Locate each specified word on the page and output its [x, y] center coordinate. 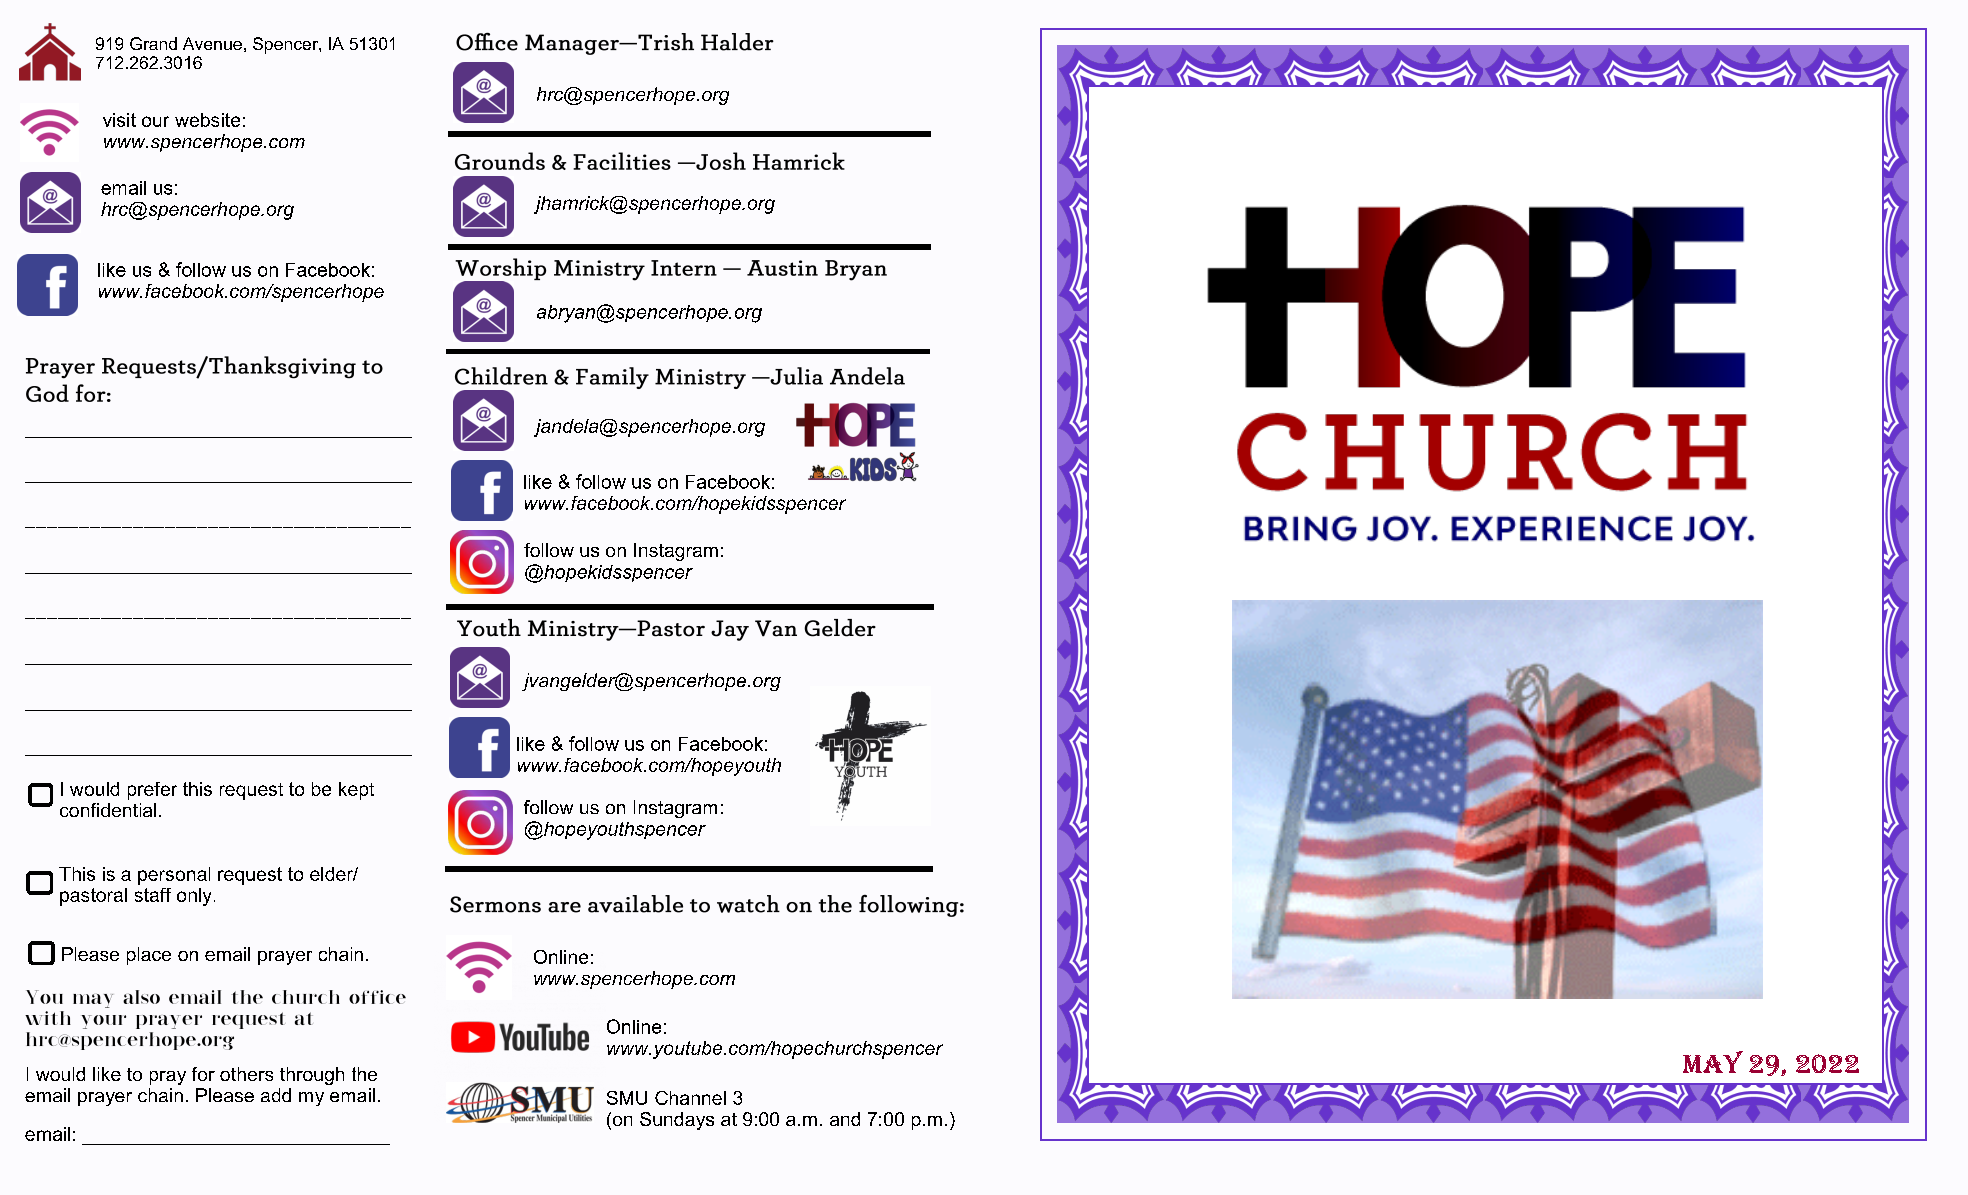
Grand [153, 43]
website [207, 120]
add [276, 1095]
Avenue [212, 43]
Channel [690, 1098]
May [1713, 1062]
